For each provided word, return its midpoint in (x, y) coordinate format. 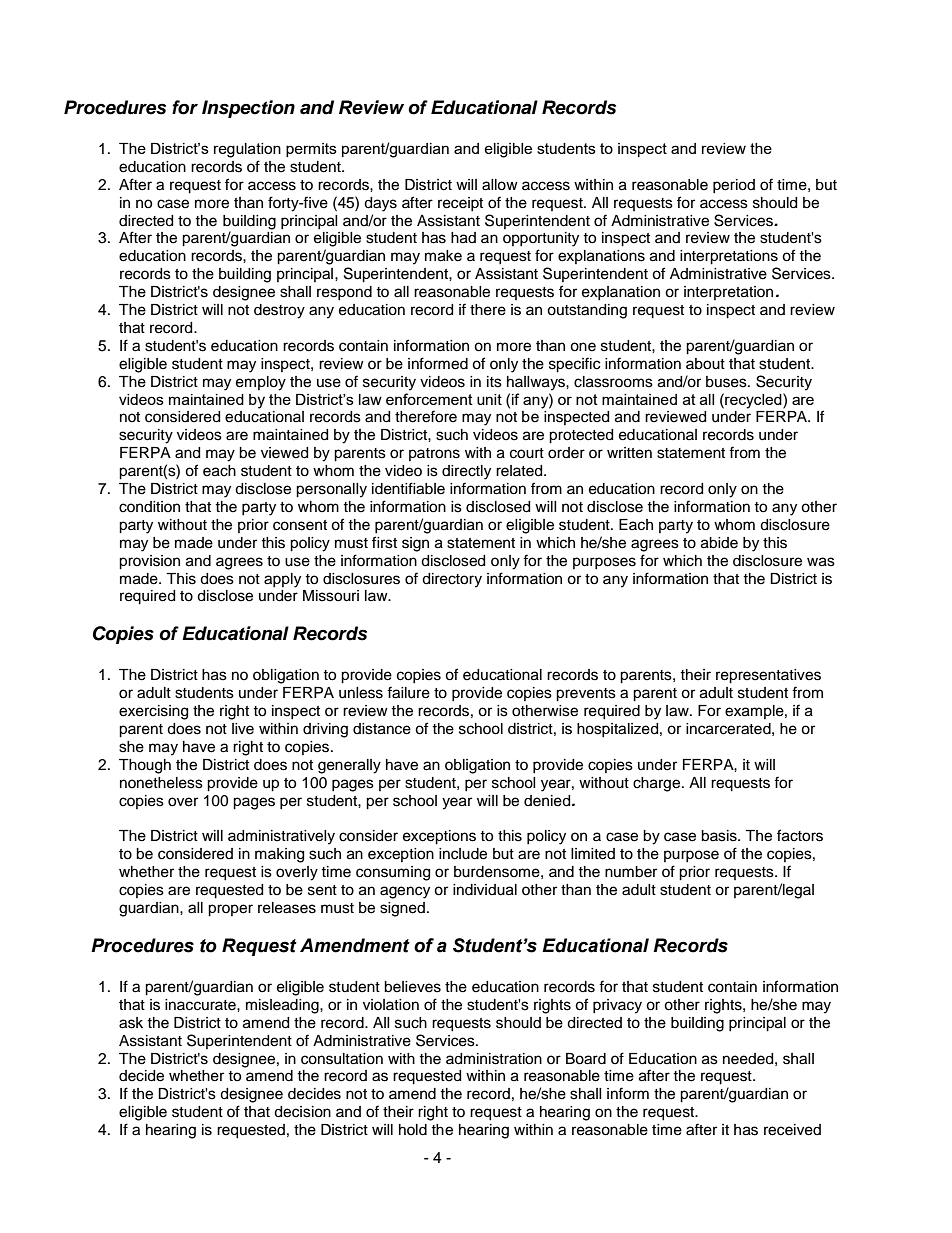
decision (302, 1112)
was (821, 562)
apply (282, 580)
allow (500, 185)
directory (452, 580)
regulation (247, 150)
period (734, 186)
